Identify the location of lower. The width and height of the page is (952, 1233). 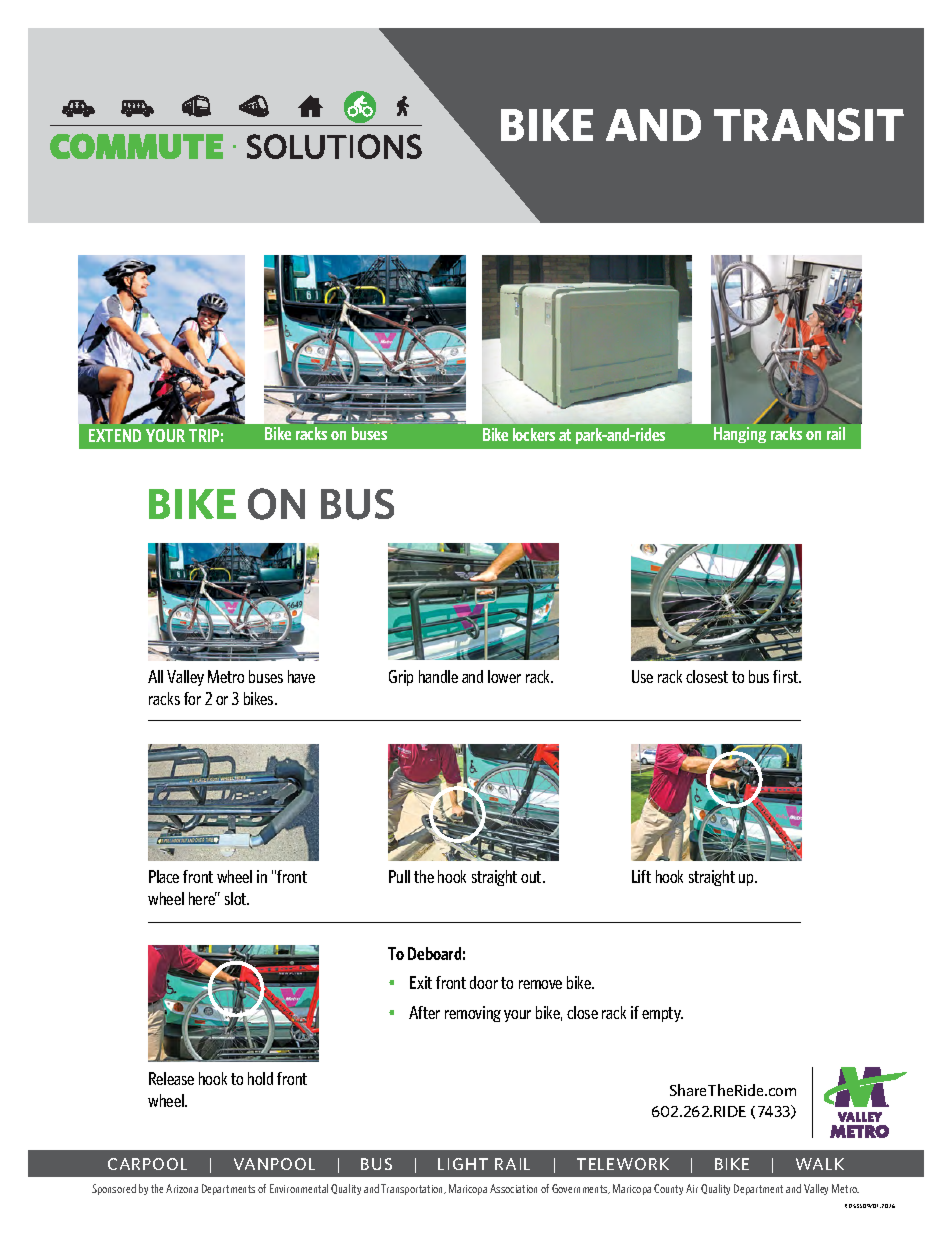
(504, 676).
